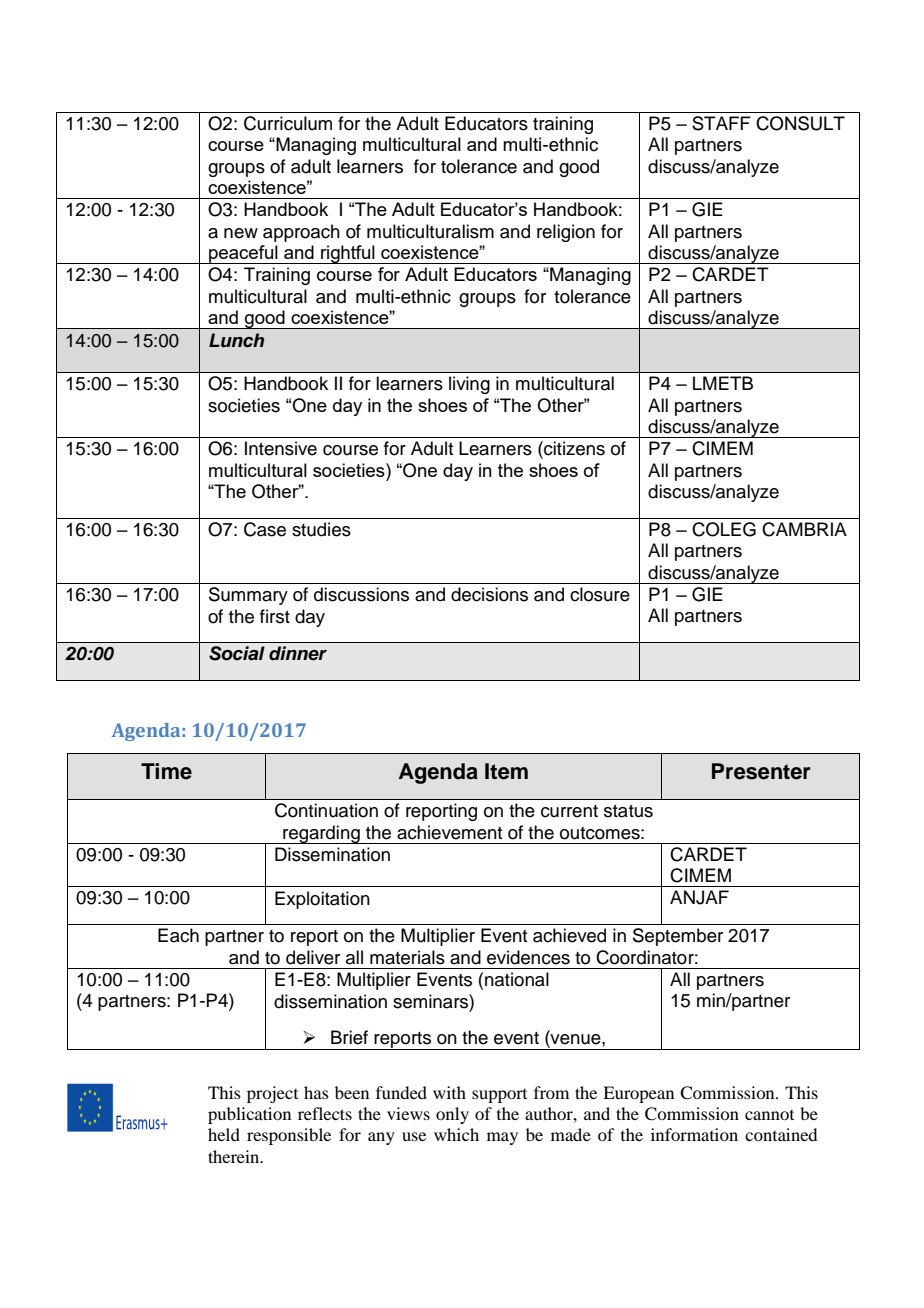 This document has height=1308, width=924. Describe the element at coordinates (600, 594) in the document. I see `closure` at that location.
